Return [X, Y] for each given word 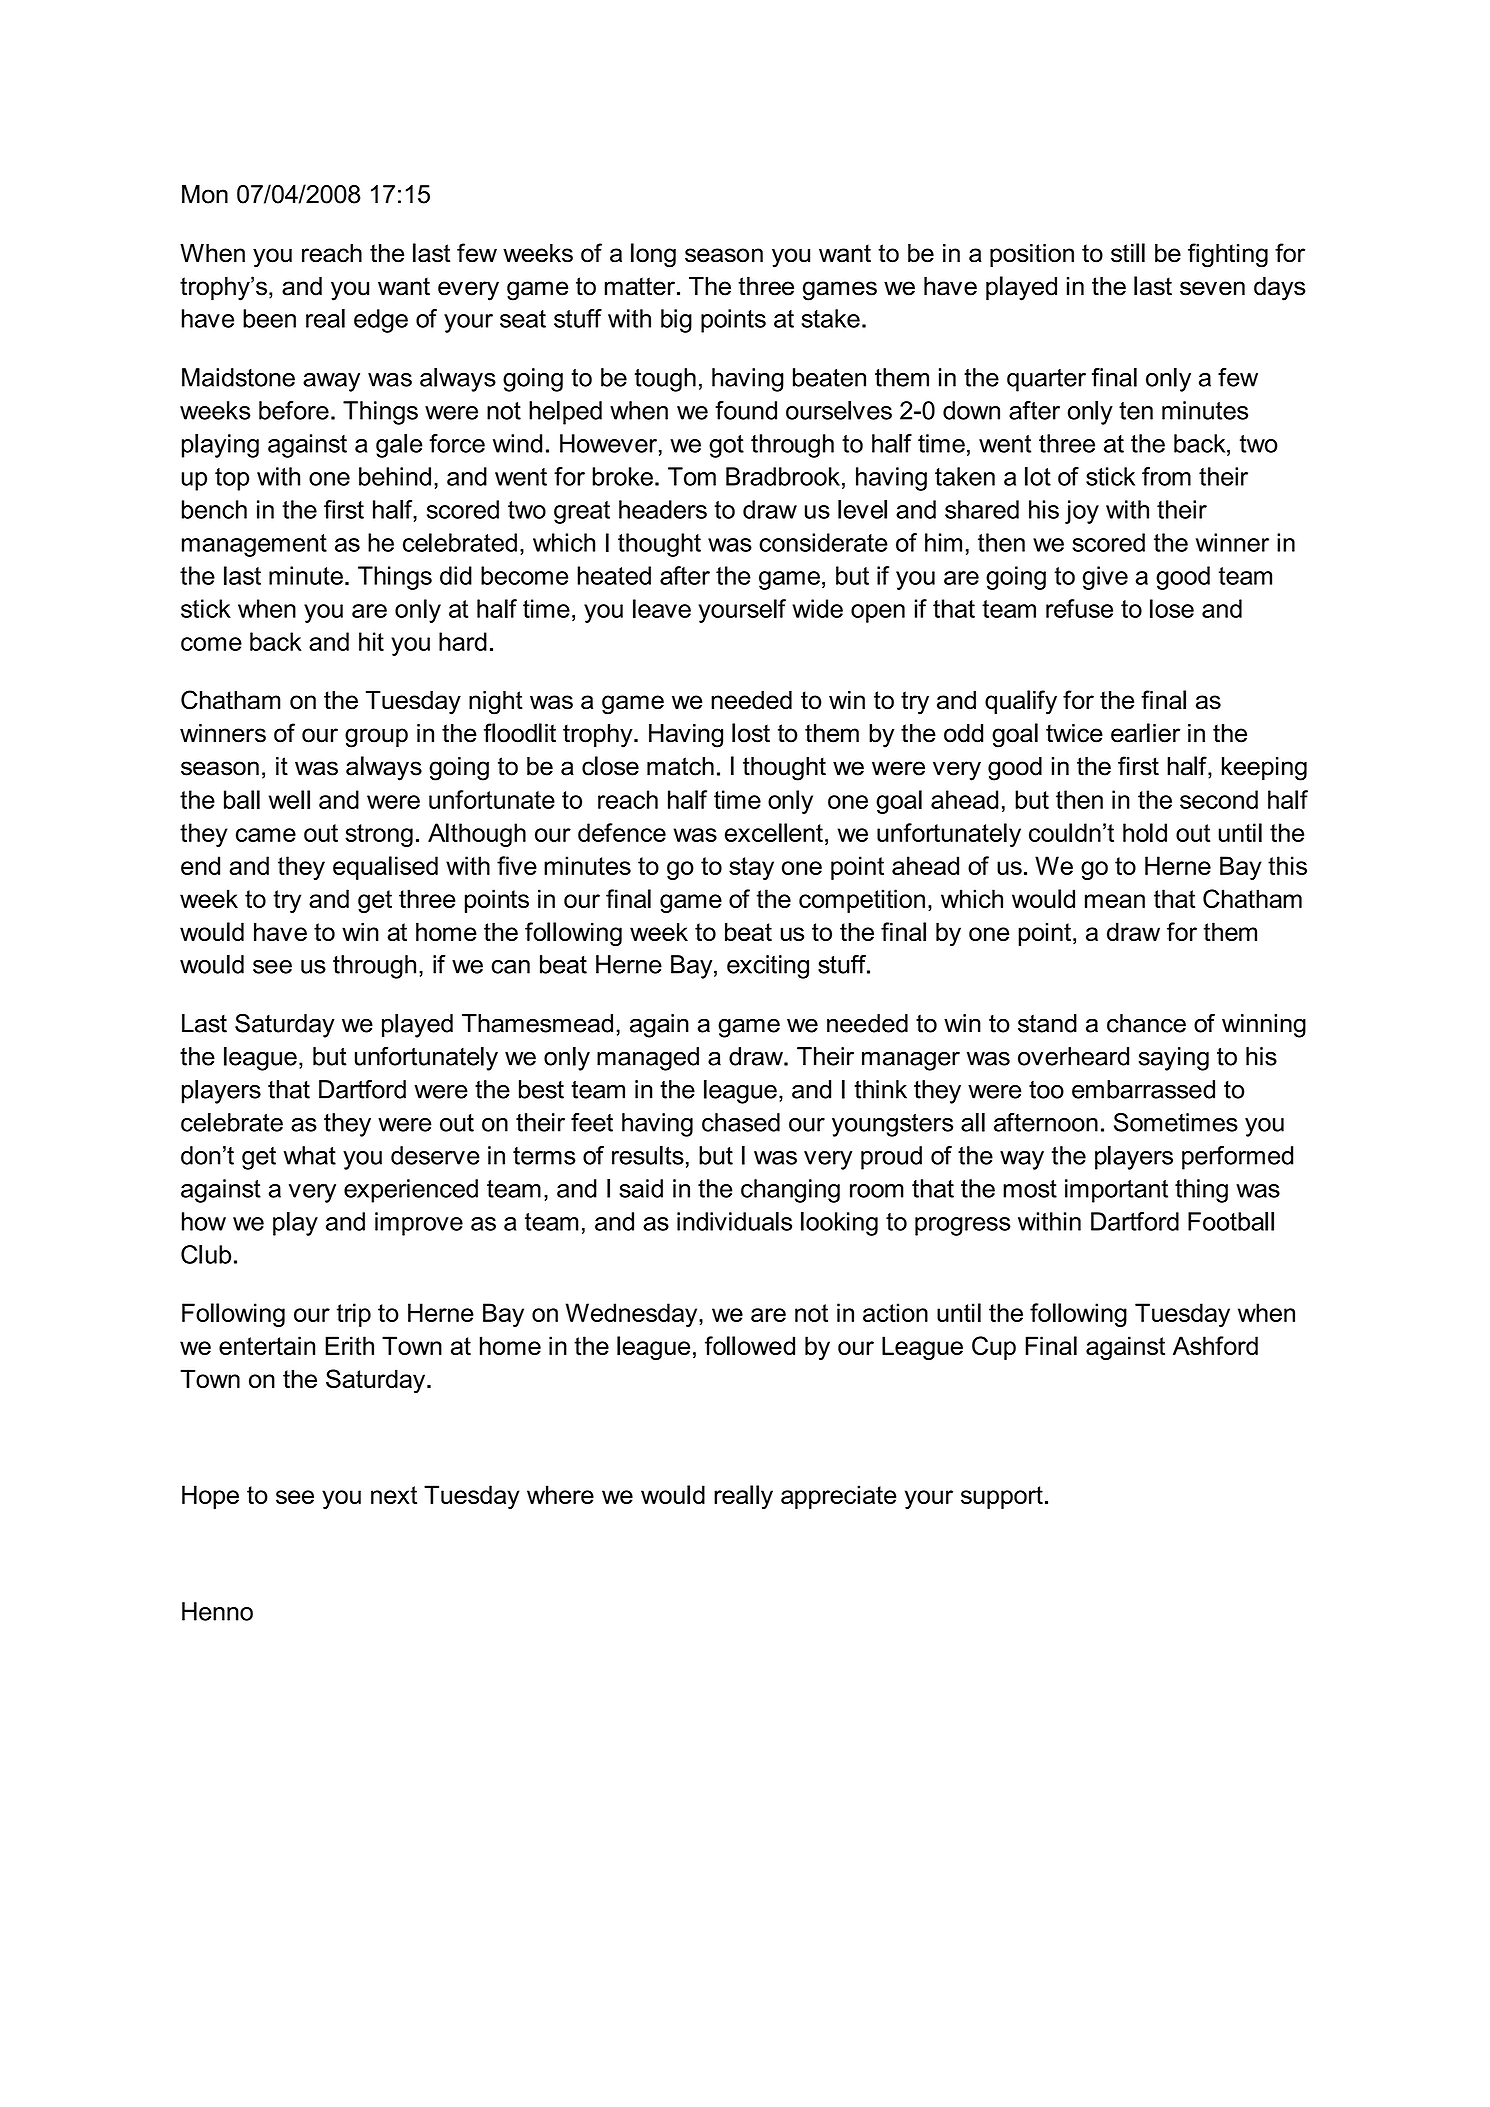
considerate [823, 542]
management [254, 545]
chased [741, 1122]
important [1116, 1191]
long [653, 255]
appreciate [839, 1497]
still [1128, 253]
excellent [774, 832]
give [1105, 578]
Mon [205, 194]
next [394, 1495]
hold [1145, 832]
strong [379, 835]
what [310, 1155]
